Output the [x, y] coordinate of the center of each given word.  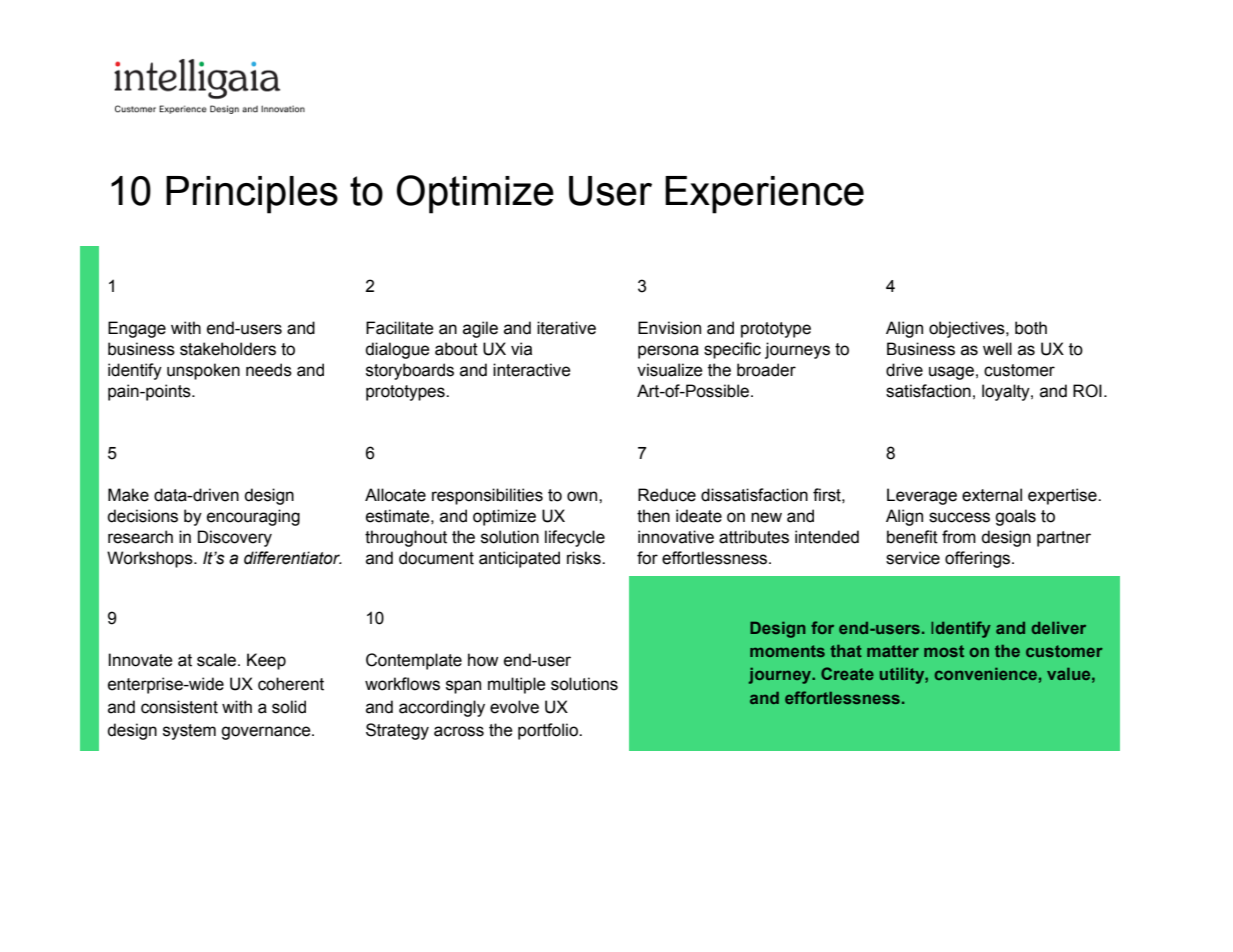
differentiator [293, 558]
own [583, 496]
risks [585, 558]
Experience [764, 195]
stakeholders [228, 349]
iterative [566, 328]
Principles [252, 195]
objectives [968, 329]
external [992, 495]
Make [128, 495]
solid [289, 707]
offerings [979, 559]
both [1031, 328]
